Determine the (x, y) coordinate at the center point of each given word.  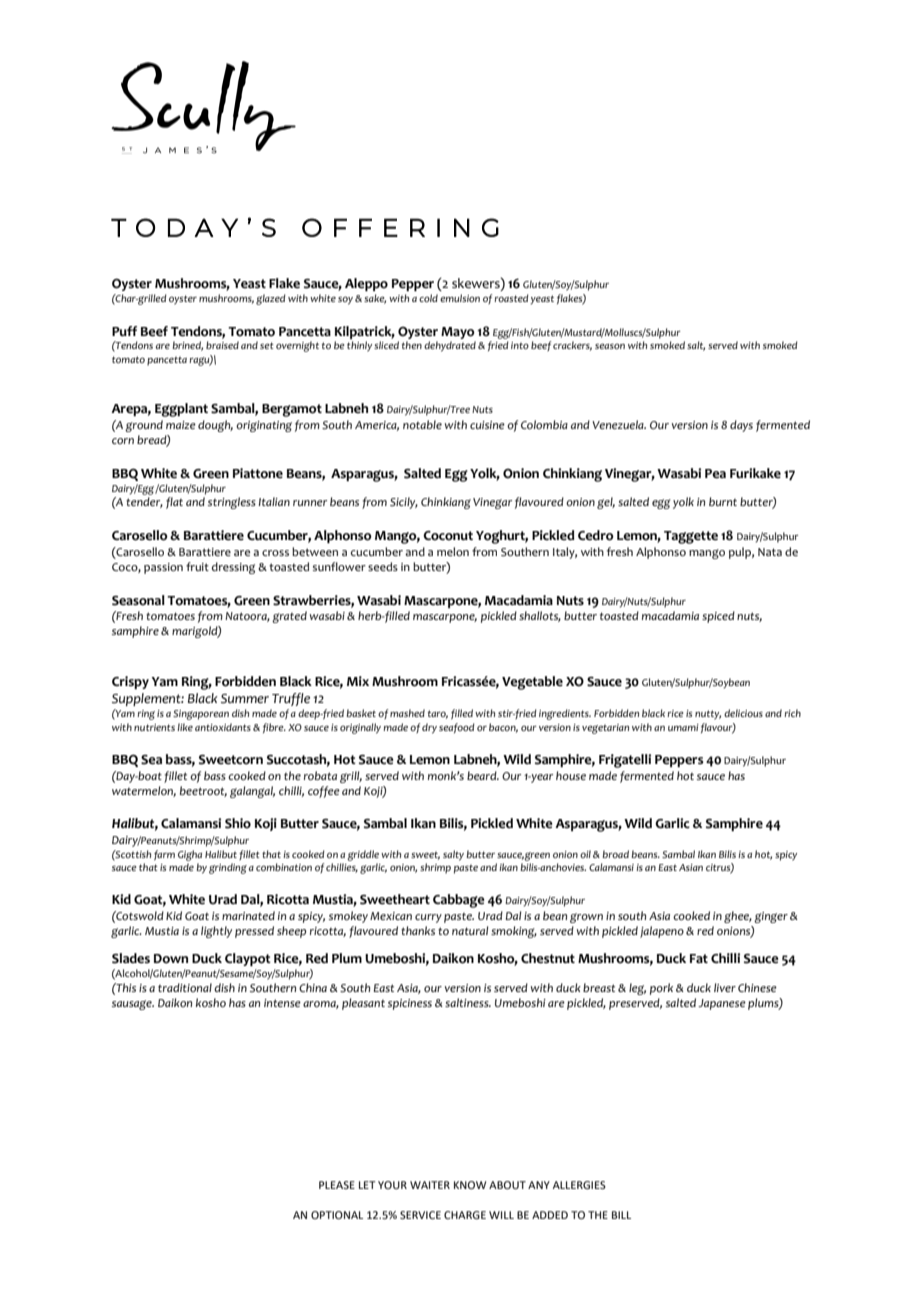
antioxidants (223, 727)
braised (222, 345)
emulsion (460, 298)
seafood (457, 728)
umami (683, 727)
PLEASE (337, 1185)
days (741, 426)
